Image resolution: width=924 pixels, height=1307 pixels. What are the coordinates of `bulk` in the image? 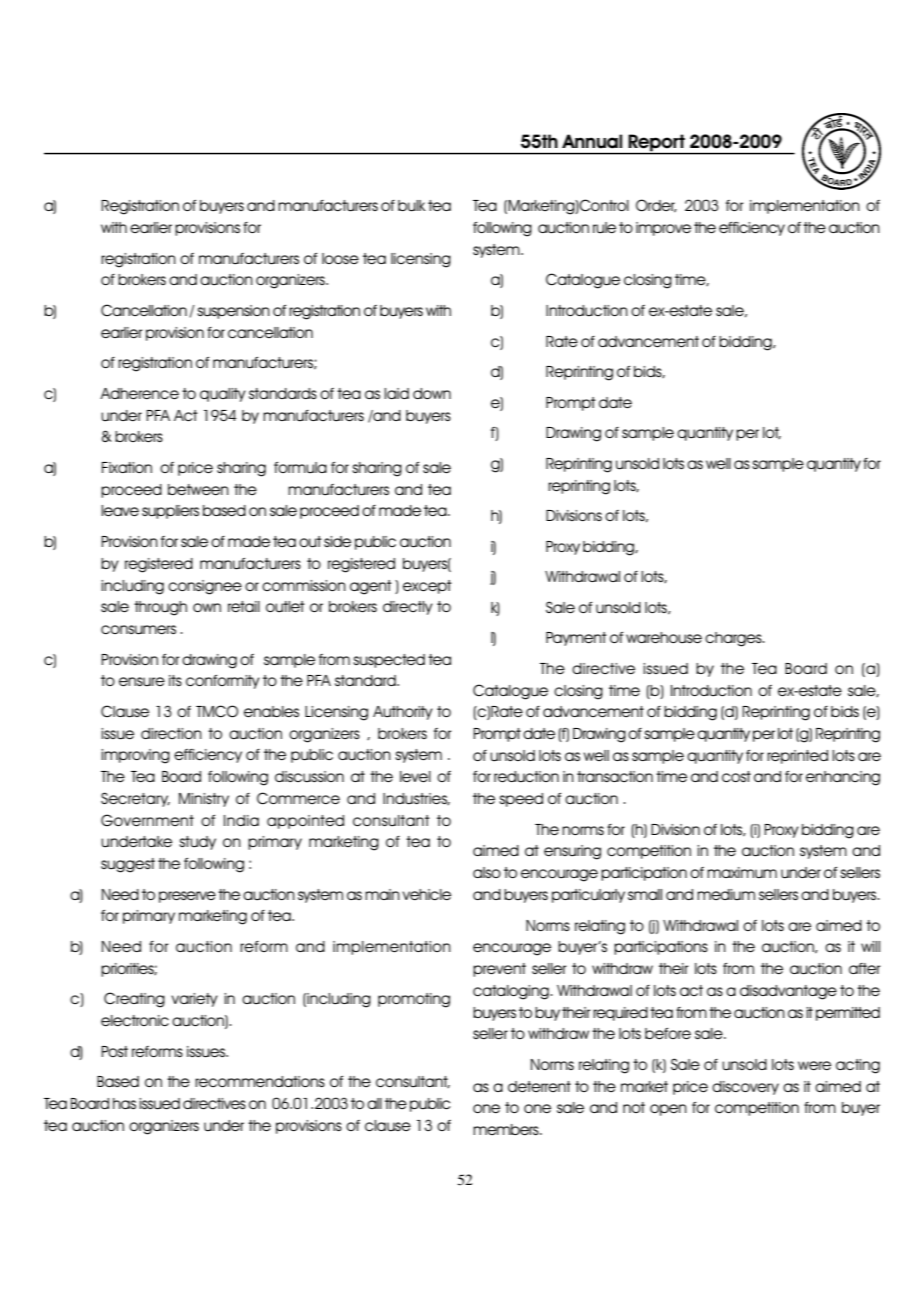 It's located at (412, 206).
